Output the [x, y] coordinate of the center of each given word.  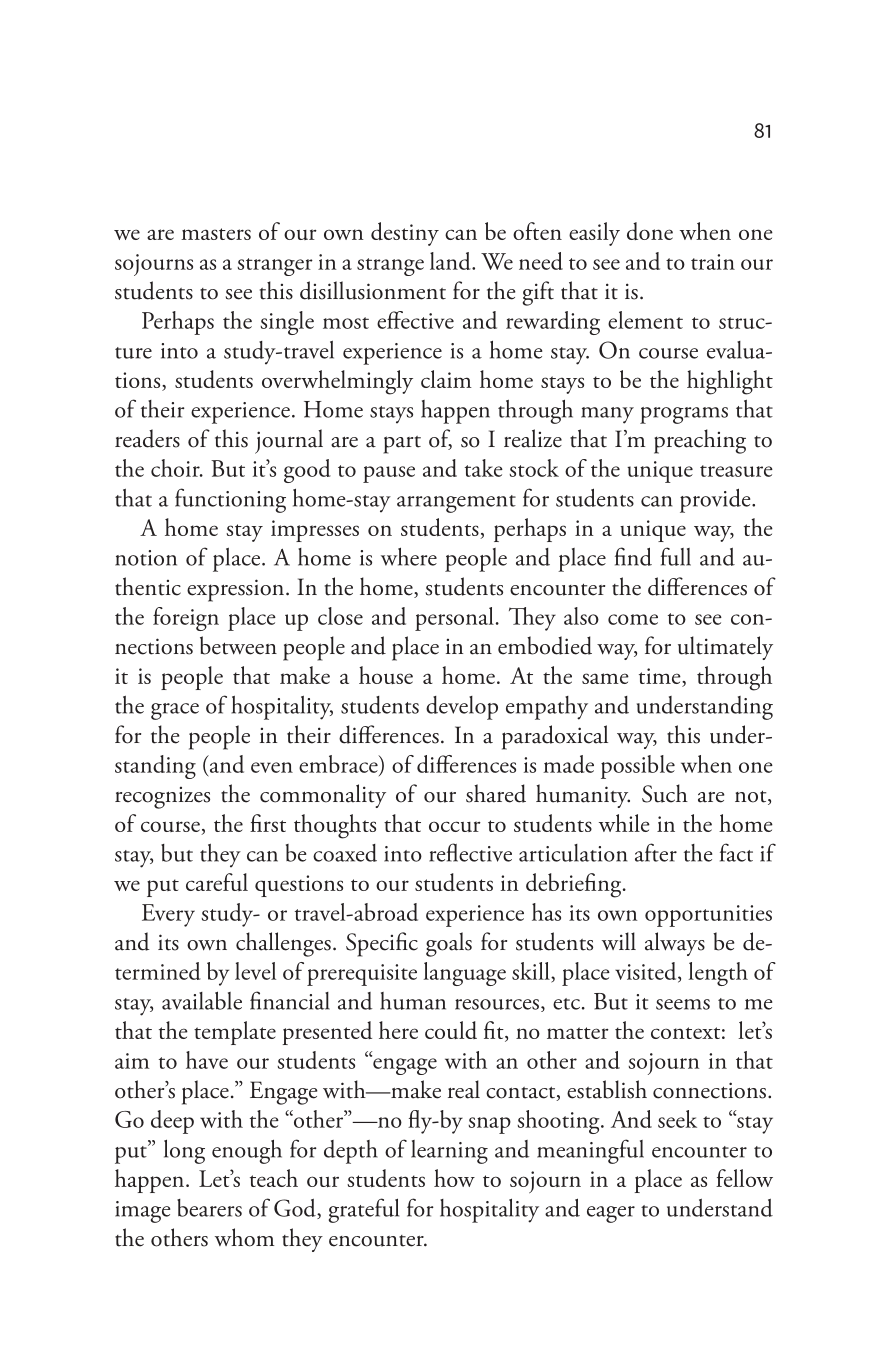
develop [462, 708]
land [451, 261]
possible [638, 767]
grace [175, 711]
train [713, 262]
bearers [209, 1208]
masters [216, 234]
